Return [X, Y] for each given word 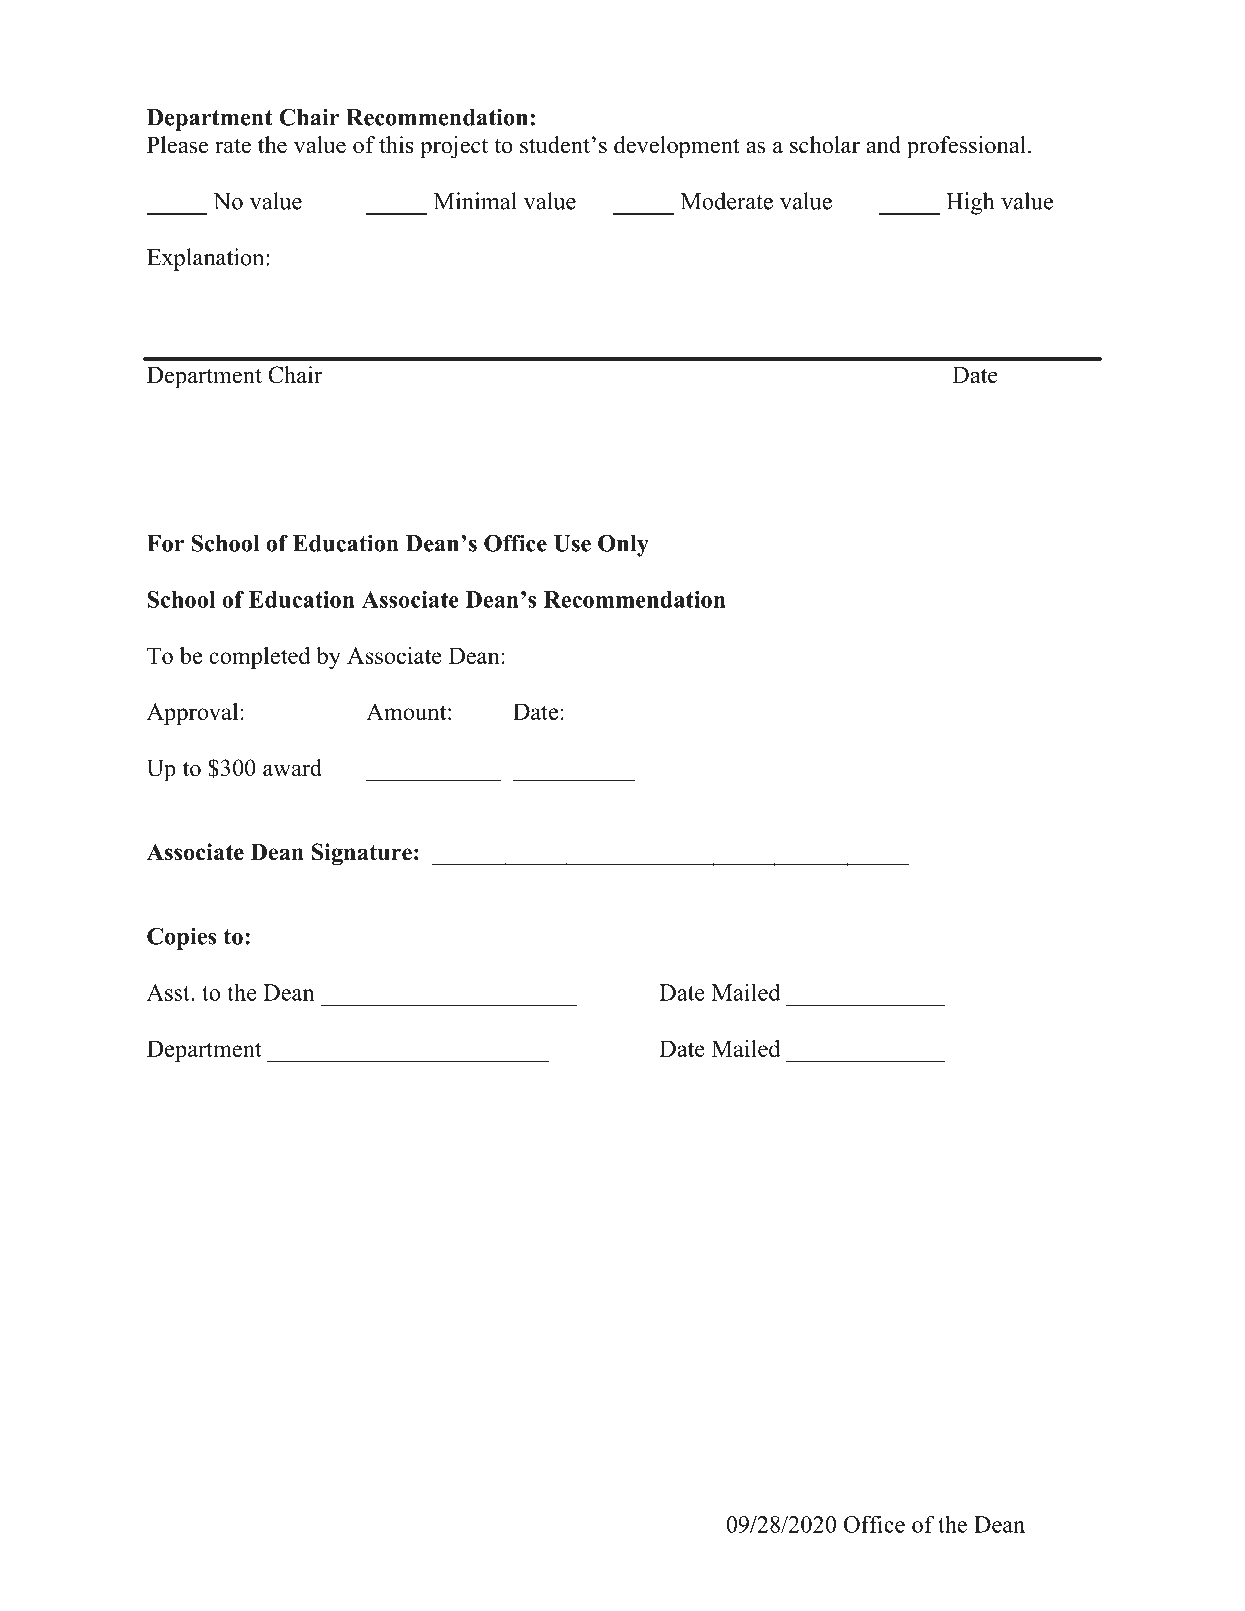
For [165, 543]
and [883, 145]
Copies [181, 938]
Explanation [207, 259]
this [396, 145]
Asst [169, 992]
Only [623, 546]
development [677, 147]
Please [177, 145]
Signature [361, 854]
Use [572, 543]
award [292, 768]
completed [260, 658]
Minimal [475, 201]
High [970, 203]
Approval [192, 714]
